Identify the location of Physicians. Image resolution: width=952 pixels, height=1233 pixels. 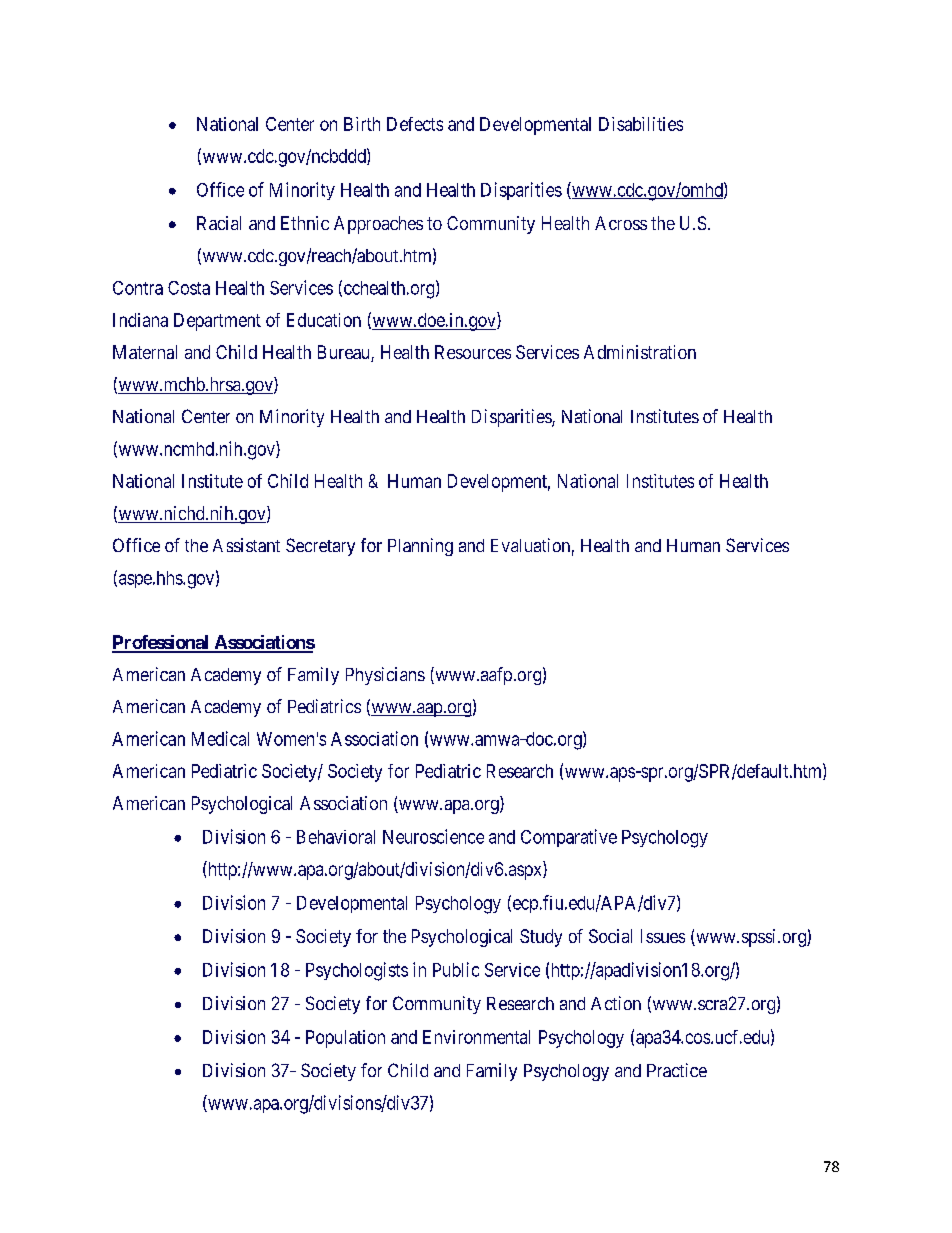
(385, 676).
